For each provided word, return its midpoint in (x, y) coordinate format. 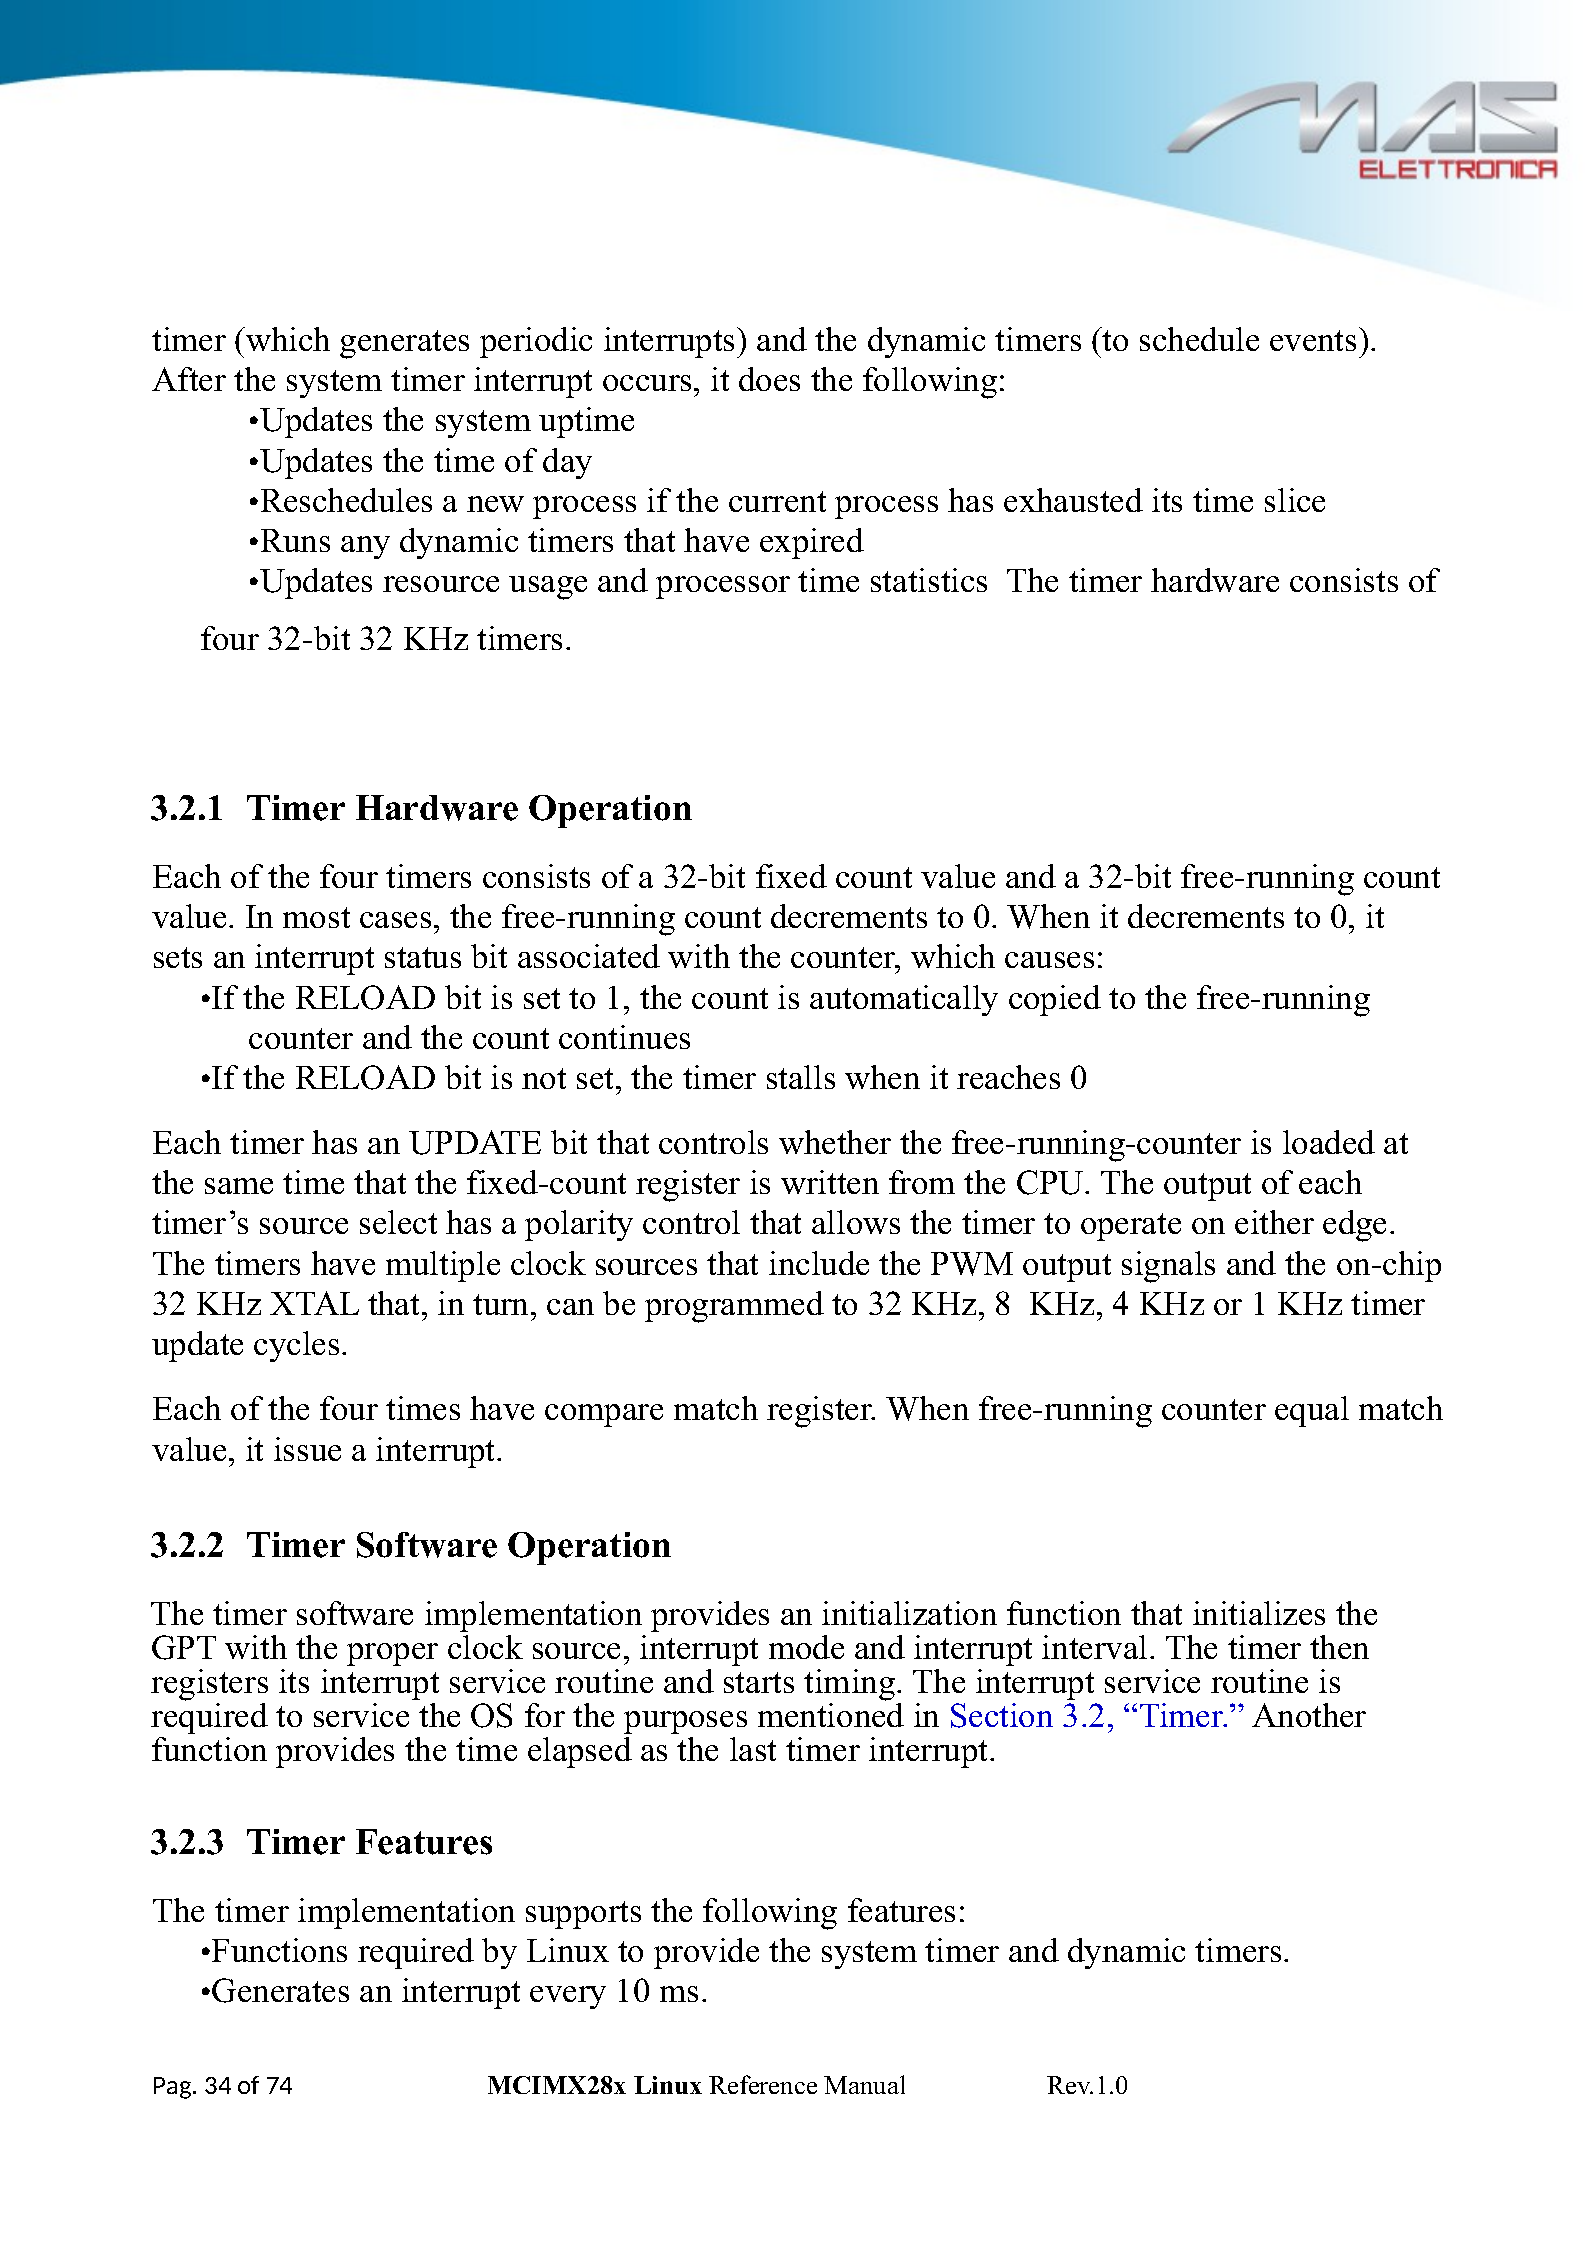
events (1313, 340)
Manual (864, 2084)
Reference (763, 2084)
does (769, 379)
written (830, 1182)
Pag (174, 2088)
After (189, 379)
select (398, 1222)
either (1274, 1222)
